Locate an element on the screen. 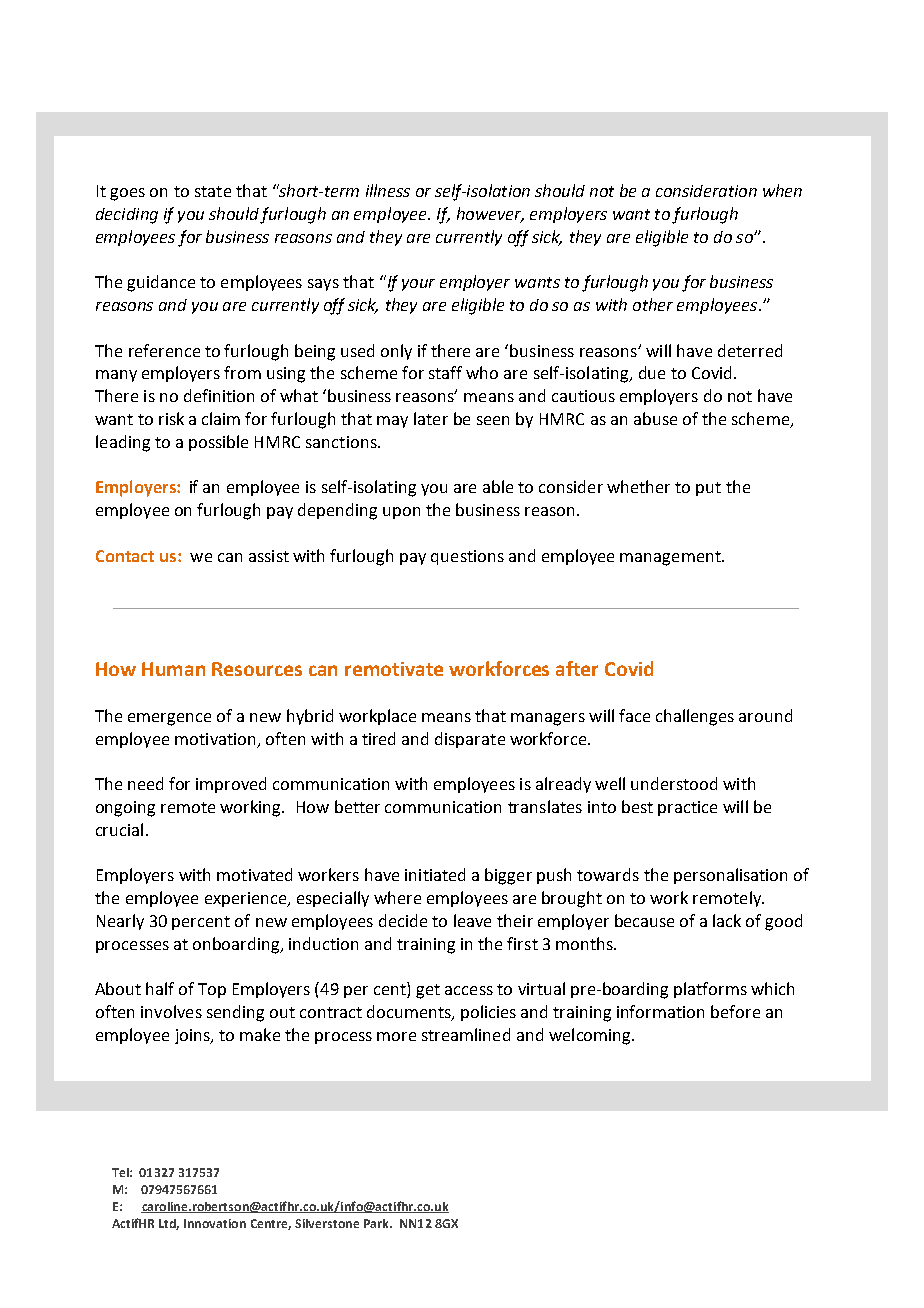  Innovation is located at coordinates (215, 1223).
